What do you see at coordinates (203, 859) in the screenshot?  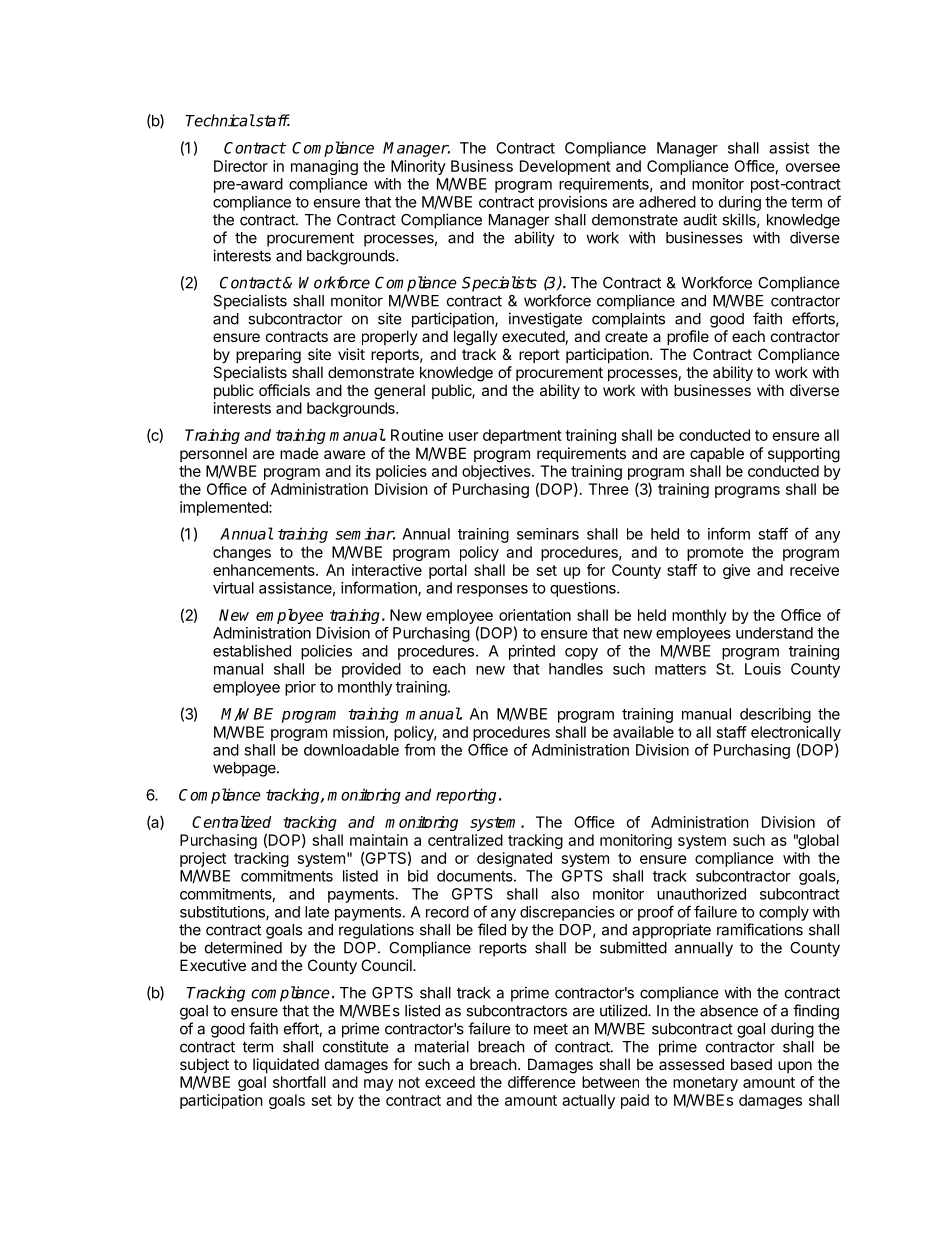 I see `project` at bounding box center [203, 859].
